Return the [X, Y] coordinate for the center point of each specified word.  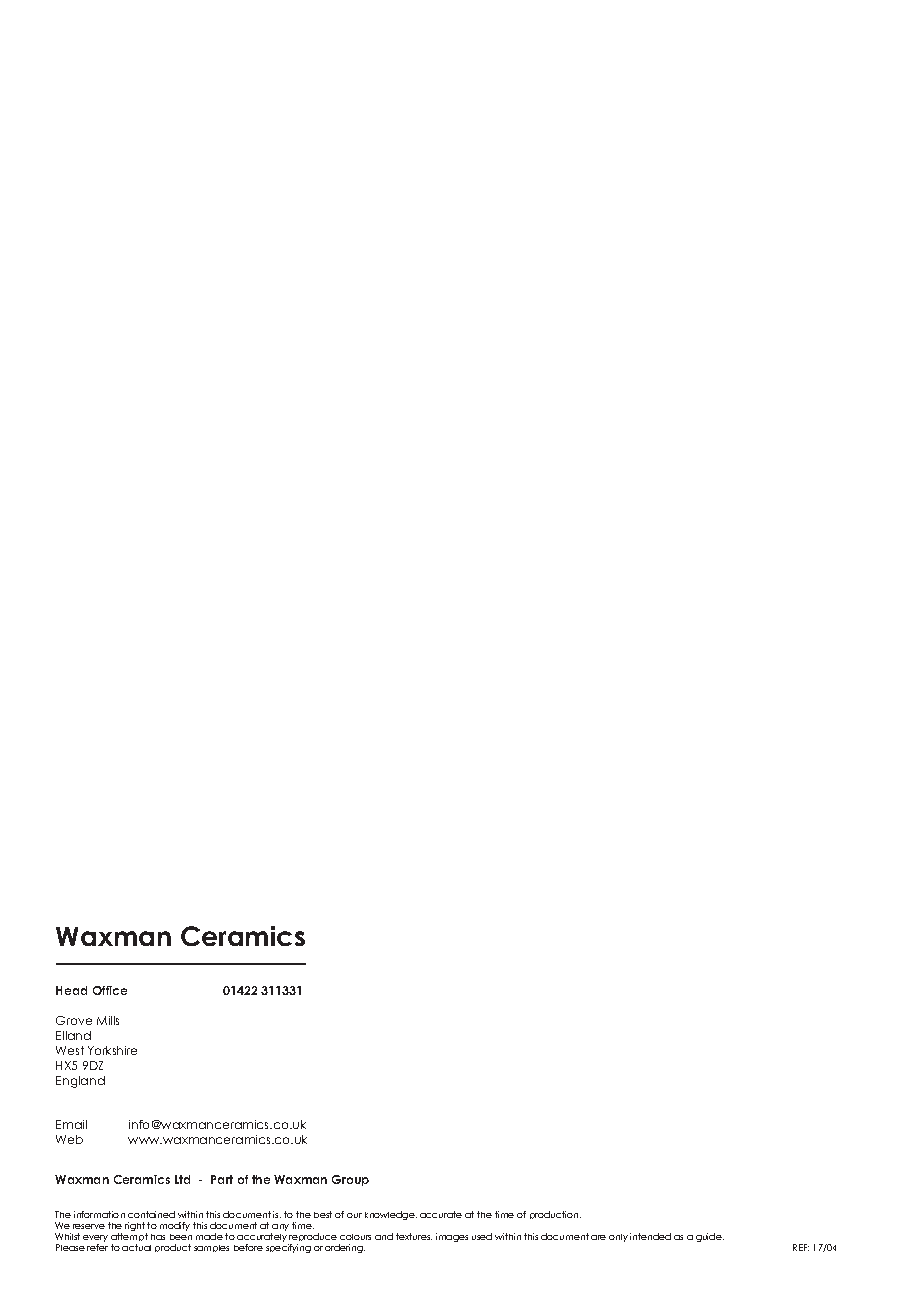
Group [350, 1180]
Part [222, 1179]
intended [650, 1236]
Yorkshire [112, 1050]
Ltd [182, 1179]
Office [110, 990]
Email [71, 1124]
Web [69, 1139]
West [70, 1050]
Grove [74, 1020]
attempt [129, 1239]
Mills [108, 1020]
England [80, 1082]
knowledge [391, 1215]
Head [71, 990]
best [323, 1214]
